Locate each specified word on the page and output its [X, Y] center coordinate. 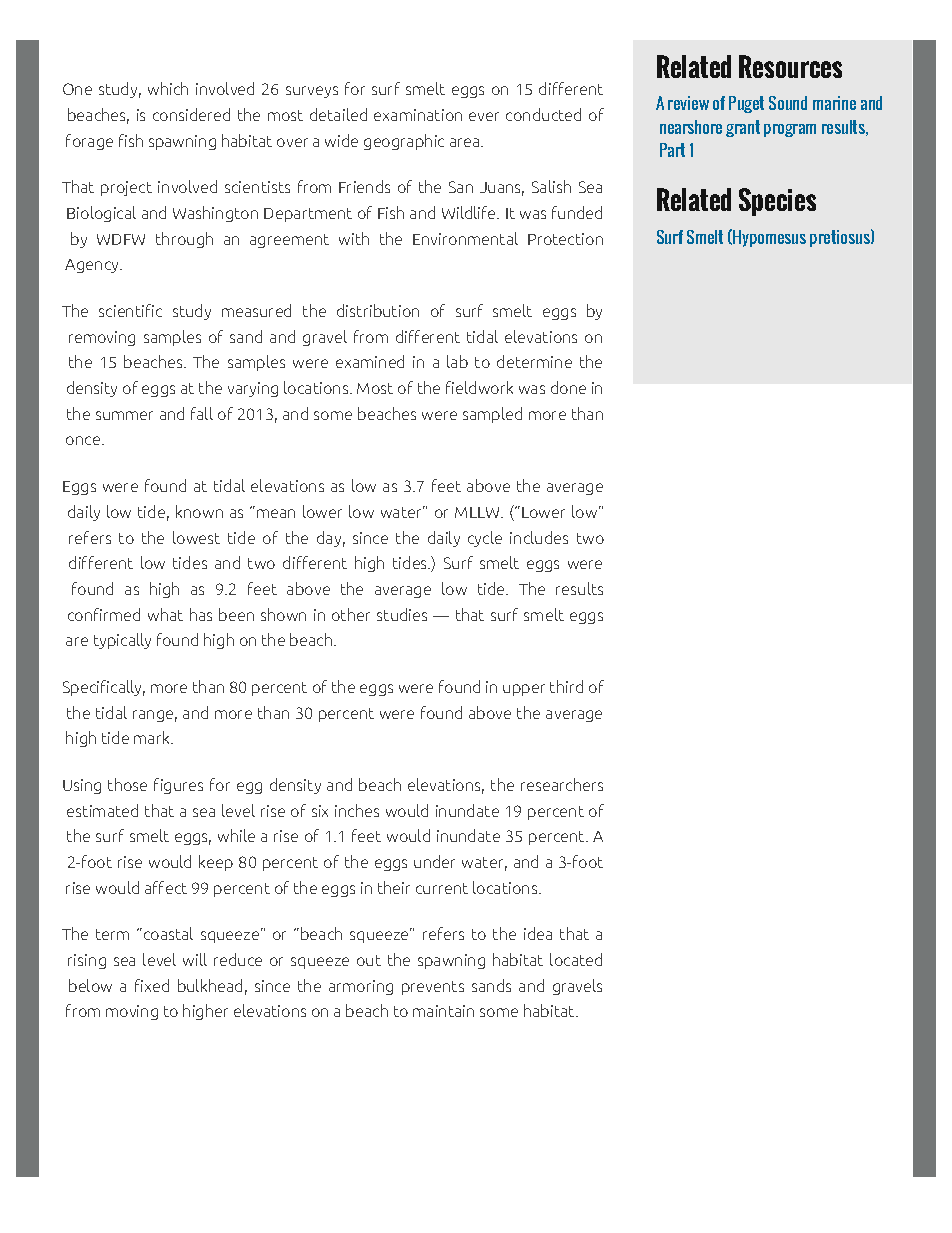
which [168, 88]
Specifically [104, 688]
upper [524, 690]
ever [484, 116]
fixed [152, 985]
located [576, 959]
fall [202, 413]
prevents [433, 988]
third [566, 686]
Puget [746, 104]
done [568, 387]
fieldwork [479, 387]
